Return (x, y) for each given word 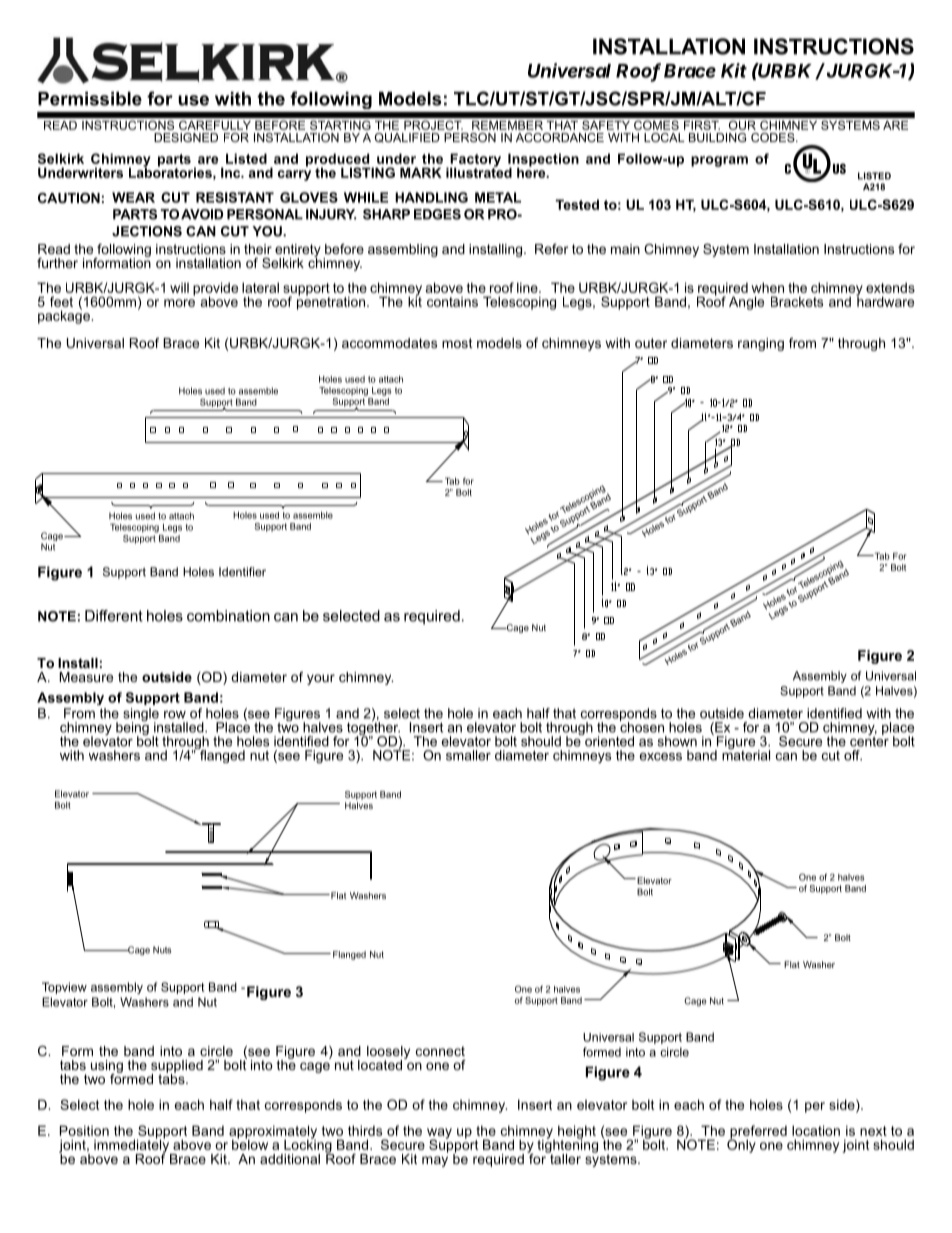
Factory (474, 161)
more (179, 303)
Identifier (242, 572)
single (141, 716)
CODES (774, 137)
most (457, 343)
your (321, 679)
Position (84, 1130)
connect (440, 1051)
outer (651, 343)
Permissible (90, 99)
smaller (468, 755)
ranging (761, 344)
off (853, 755)
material (746, 754)
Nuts (162, 950)
